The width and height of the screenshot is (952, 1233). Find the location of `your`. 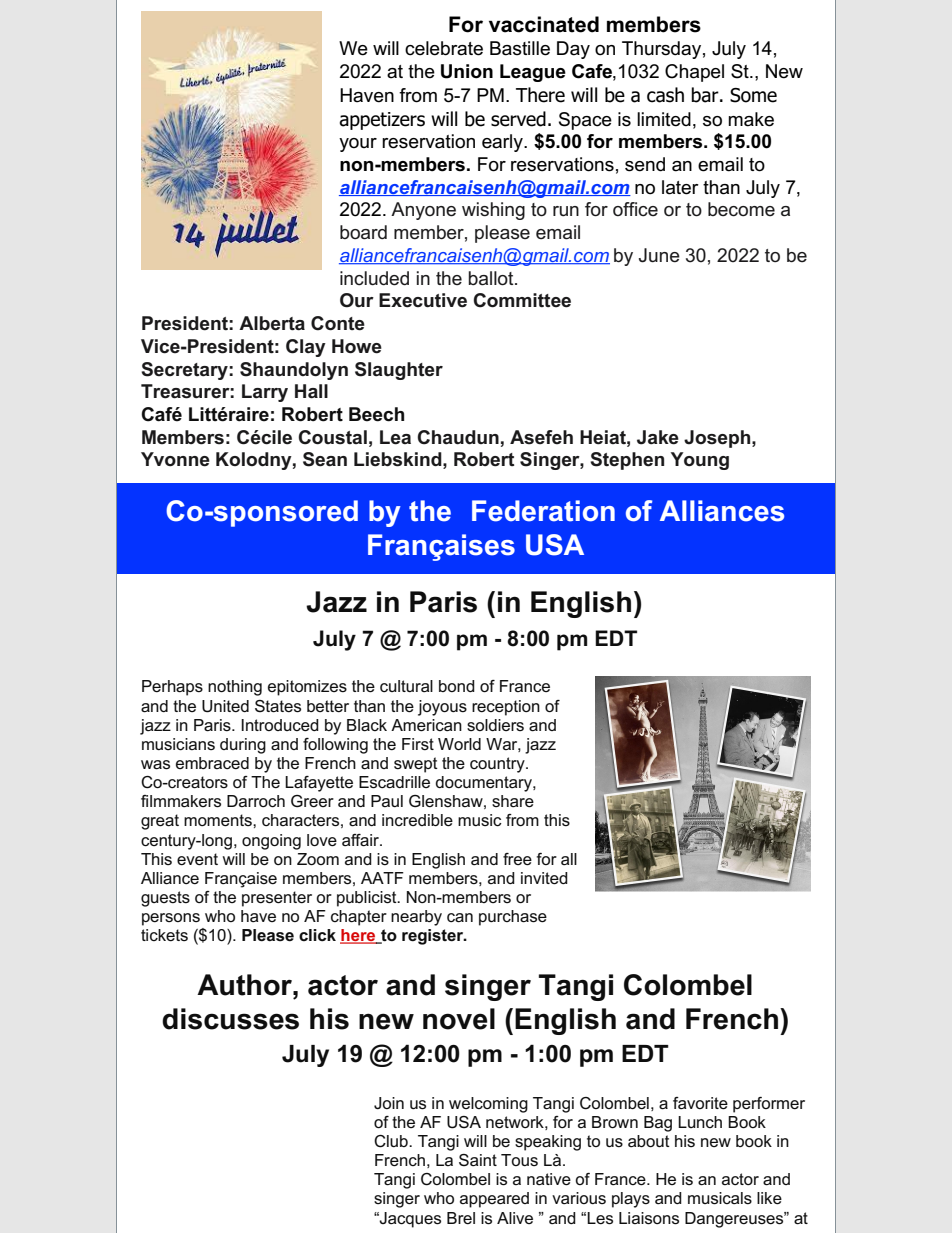

your is located at coordinates (358, 145).
